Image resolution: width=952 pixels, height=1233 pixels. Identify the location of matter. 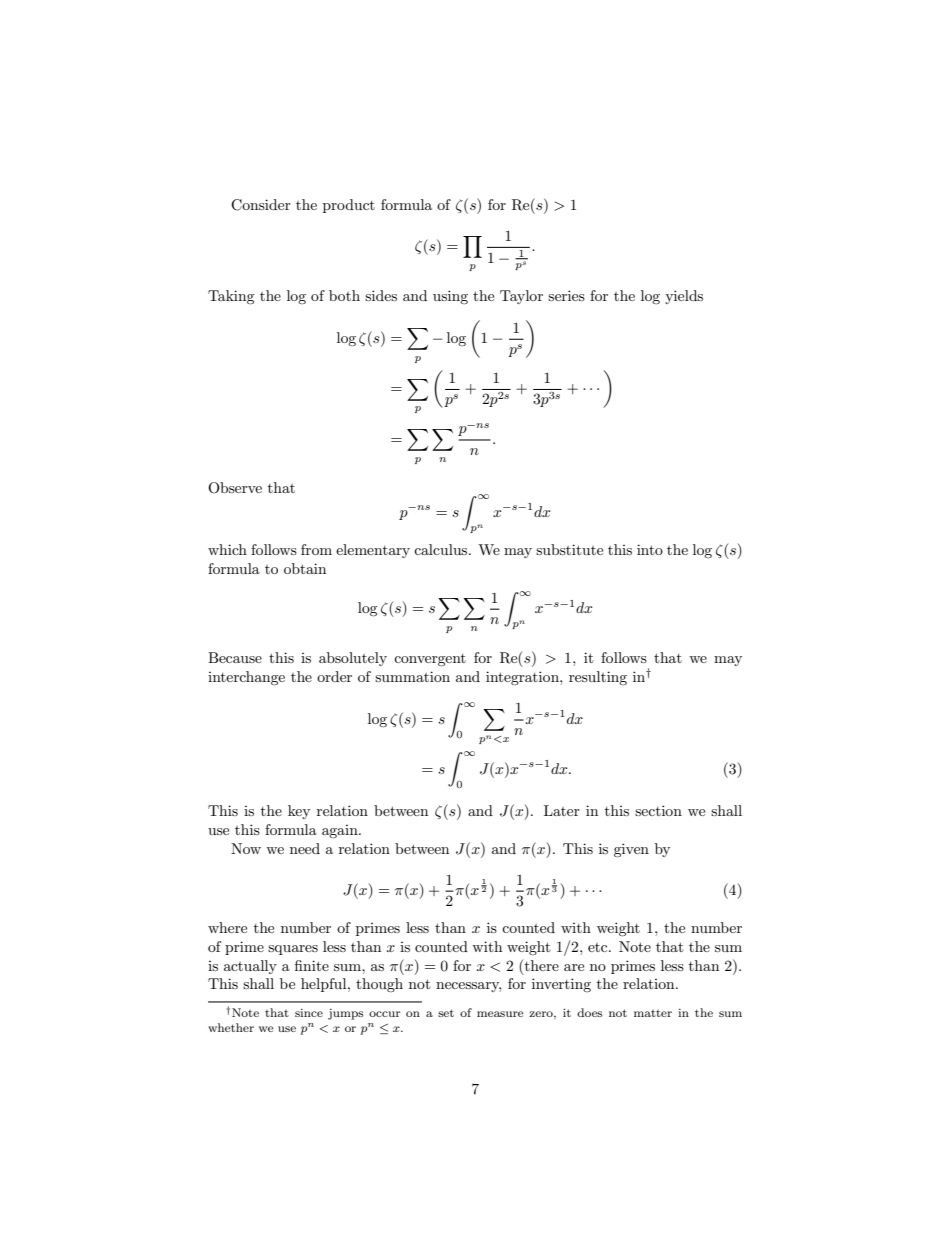
(653, 1013).
